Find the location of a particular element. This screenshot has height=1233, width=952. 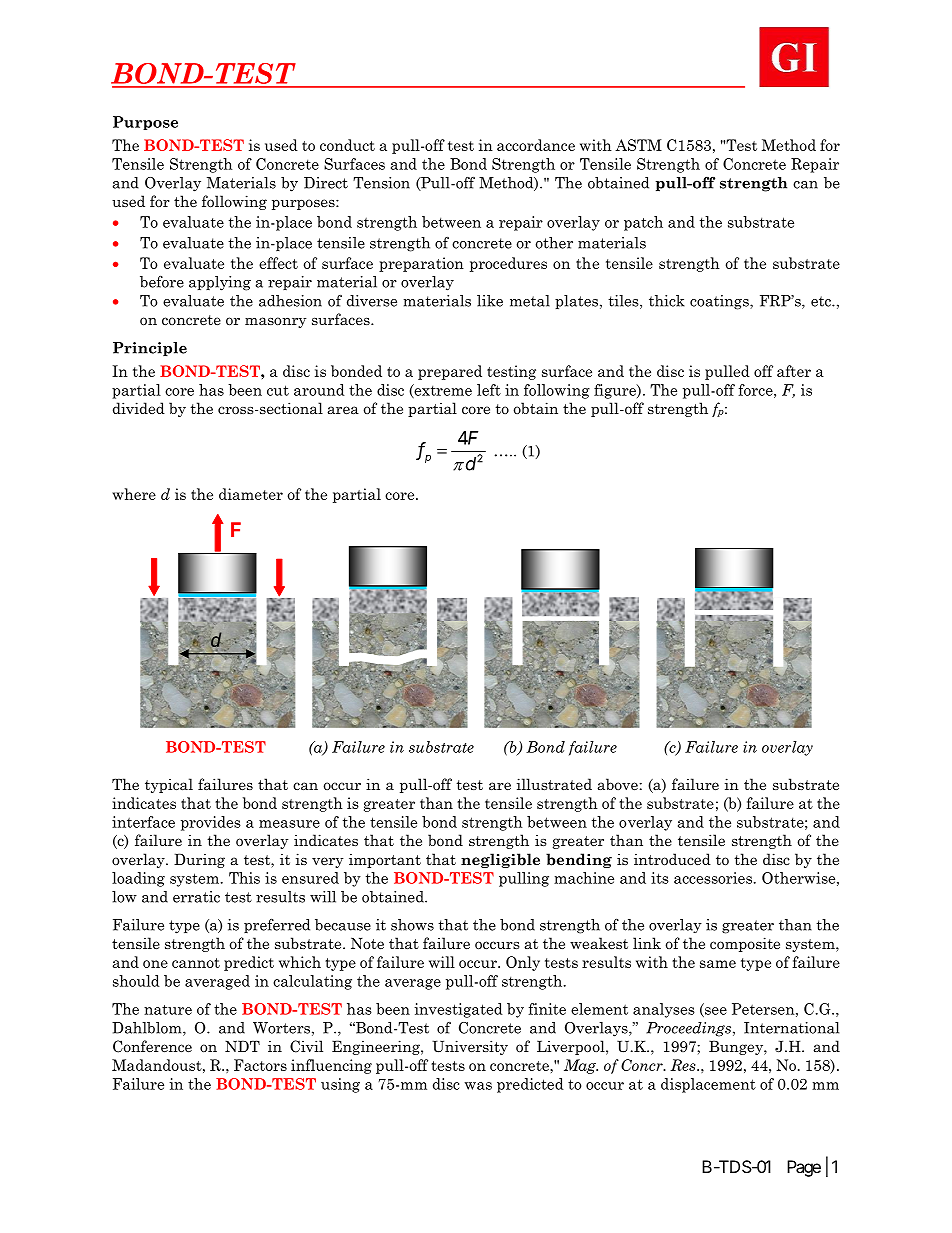

was is located at coordinates (478, 1086).
